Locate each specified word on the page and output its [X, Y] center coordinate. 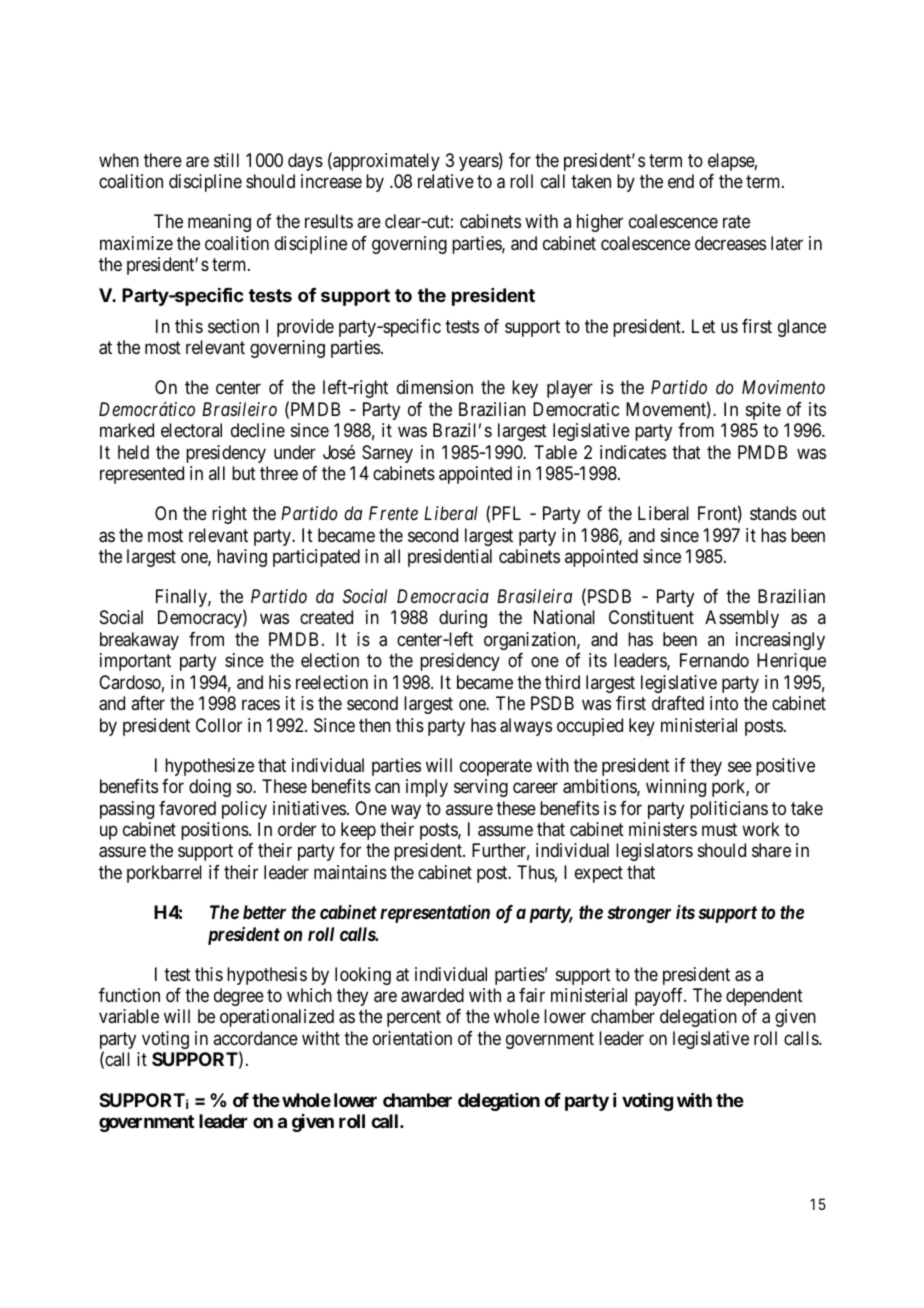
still [226, 160]
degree [239, 997]
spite [763, 411]
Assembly [742, 619]
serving [481, 788]
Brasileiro [239, 409]
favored [187, 808]
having [242, 558]
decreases [730, 243]
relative [446, 181]
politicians [729, 810]
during [463, 619]
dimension [435, 387]
